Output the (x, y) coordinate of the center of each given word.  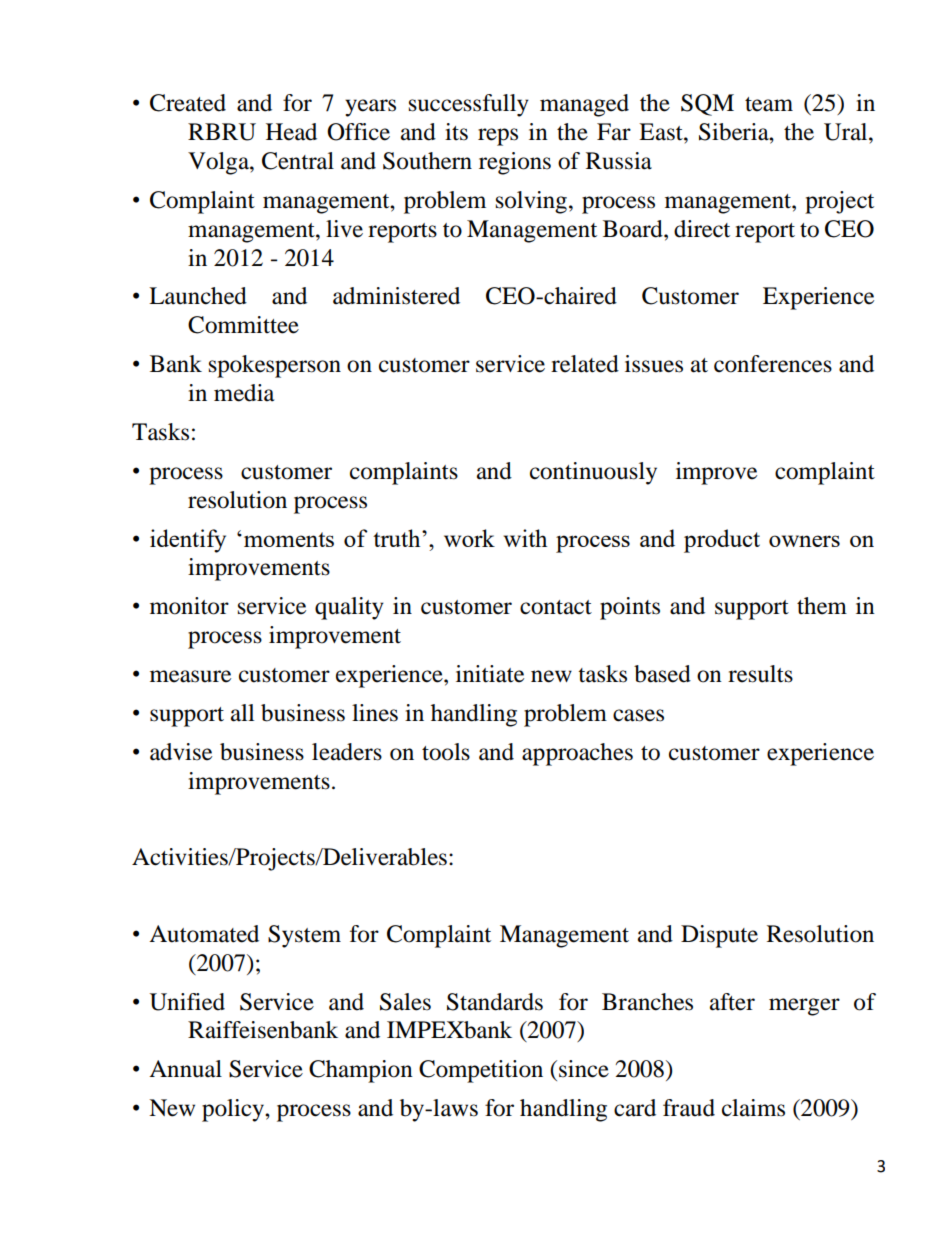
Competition (481, 1071)
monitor (189, 606)
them (822, 606)
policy (234, 1110)
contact (556, 607)
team (769, 104)
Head (291, 132)
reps (498, 137)
